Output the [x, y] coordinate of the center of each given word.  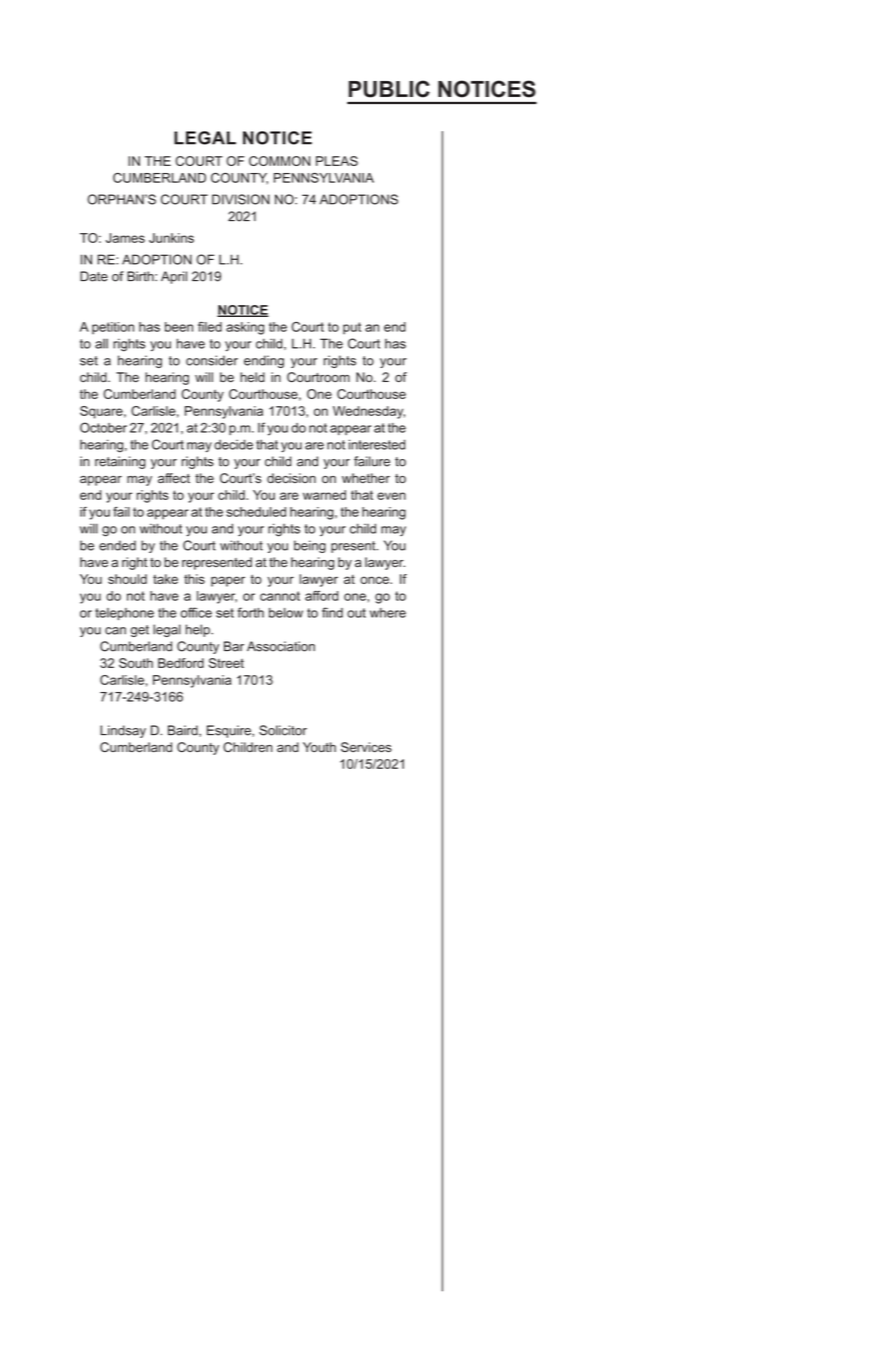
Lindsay [123, 731]
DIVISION [241, 199]
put [352, 328]
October [103, 427]
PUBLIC [389, 89]
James [125, 238]
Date [94, 276]
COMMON [279, 161]
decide [233, 444]
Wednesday [369, 412]
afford [321, 595]
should [127, 579]
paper [228, 581]
